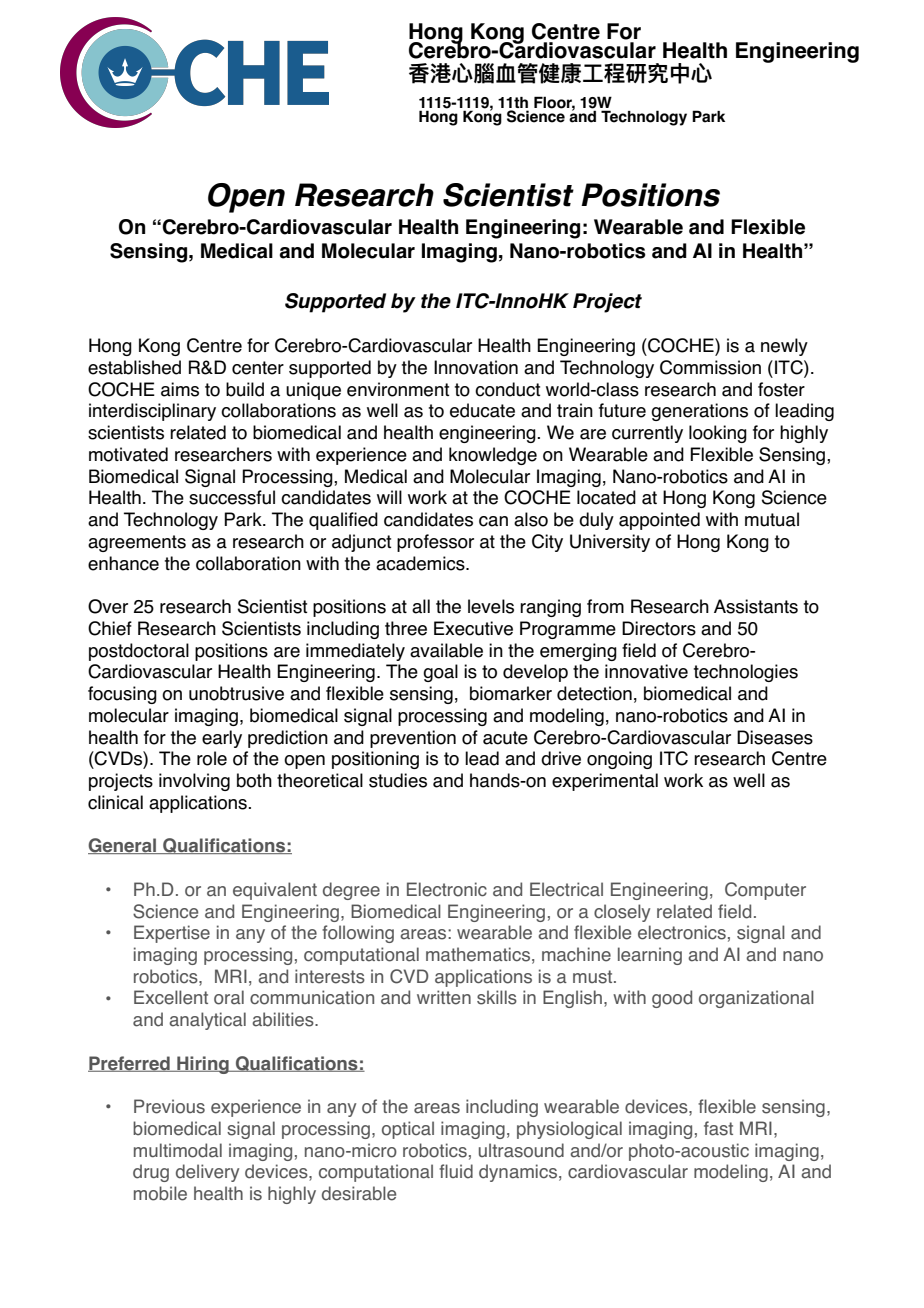  I want to click on studies, so click(398, 780).
